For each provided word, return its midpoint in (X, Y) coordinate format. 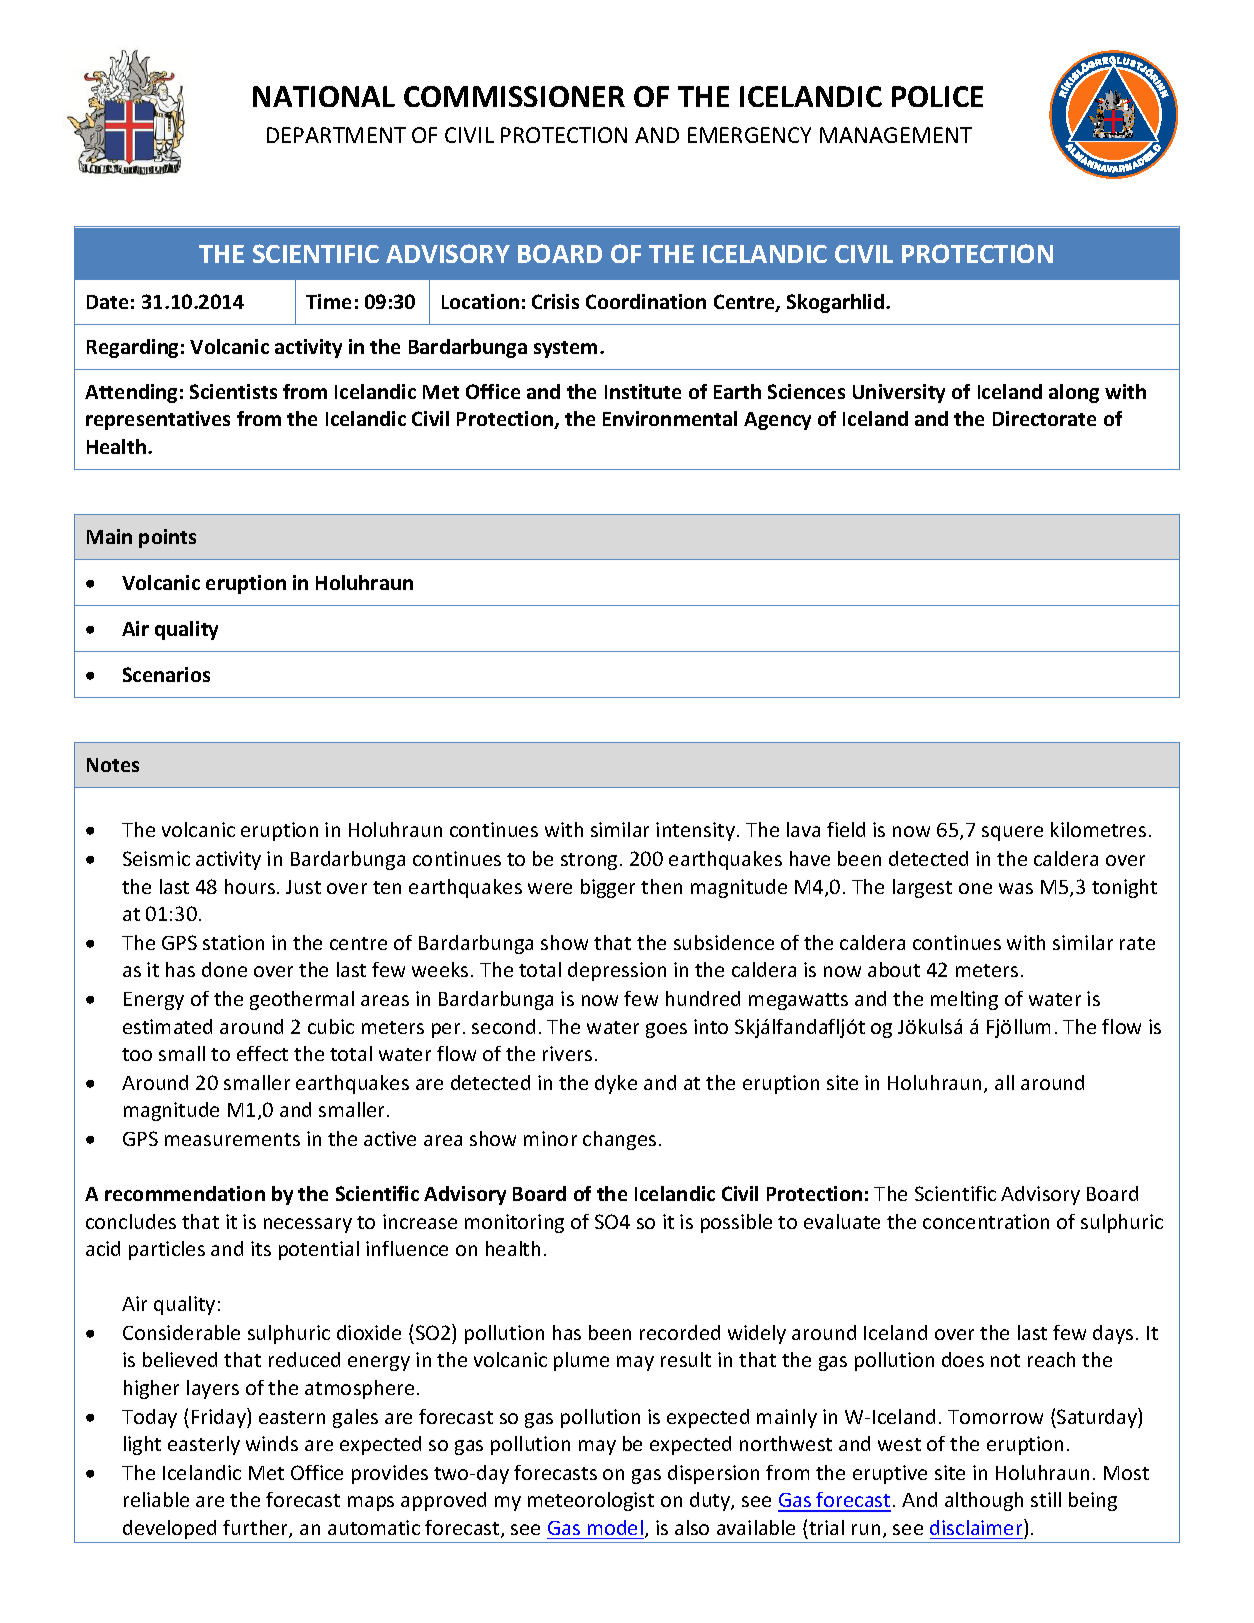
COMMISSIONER (514, 96)
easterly (204, 1445)
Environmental (670, 418)
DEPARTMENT (336, 135)
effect (262, 1053)
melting (964, 1000)
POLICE (937, 96)
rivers (567, 1053)
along (1074, 393)
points (167, 538)
